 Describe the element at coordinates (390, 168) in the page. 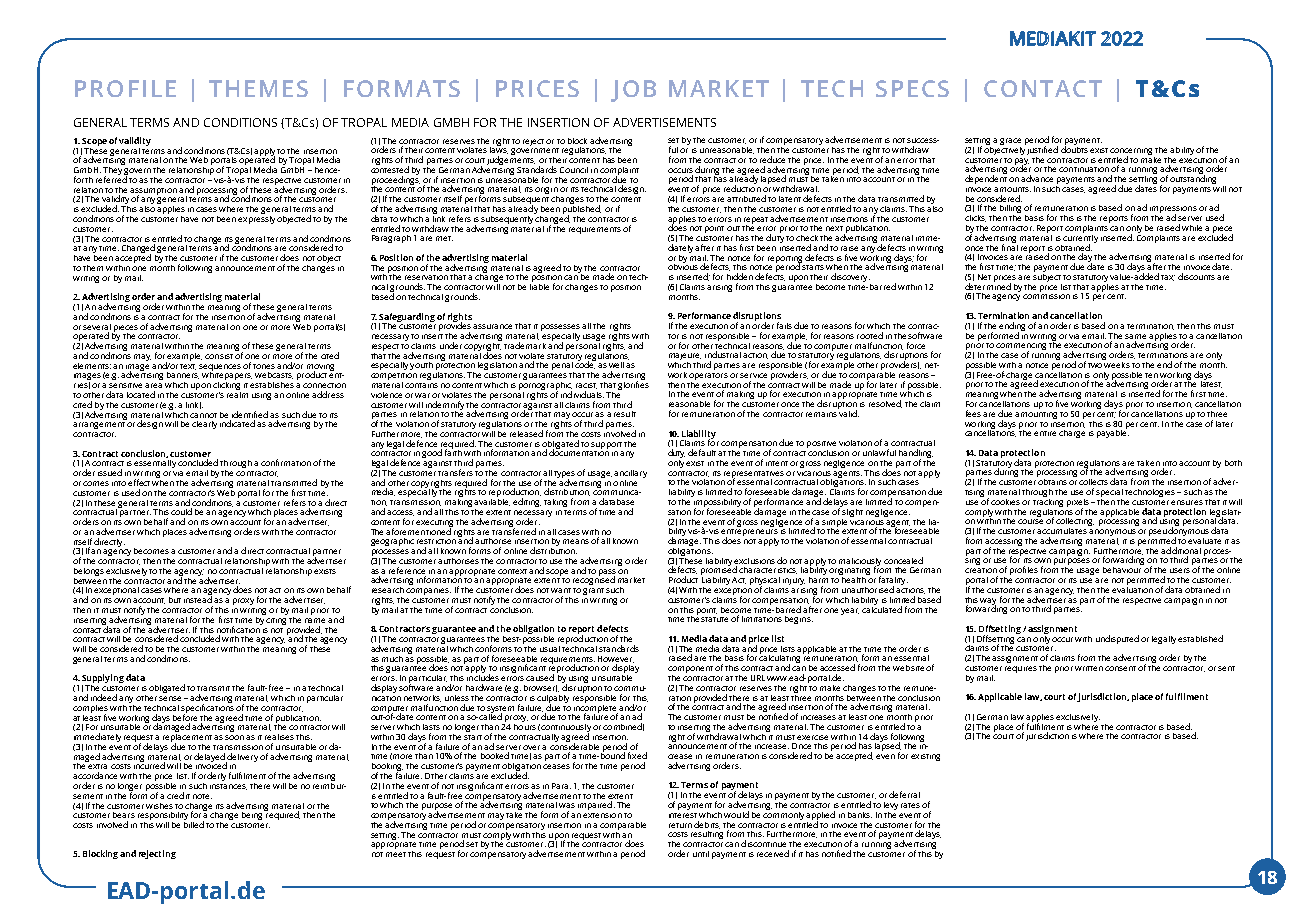

I see `contested` at that location.
